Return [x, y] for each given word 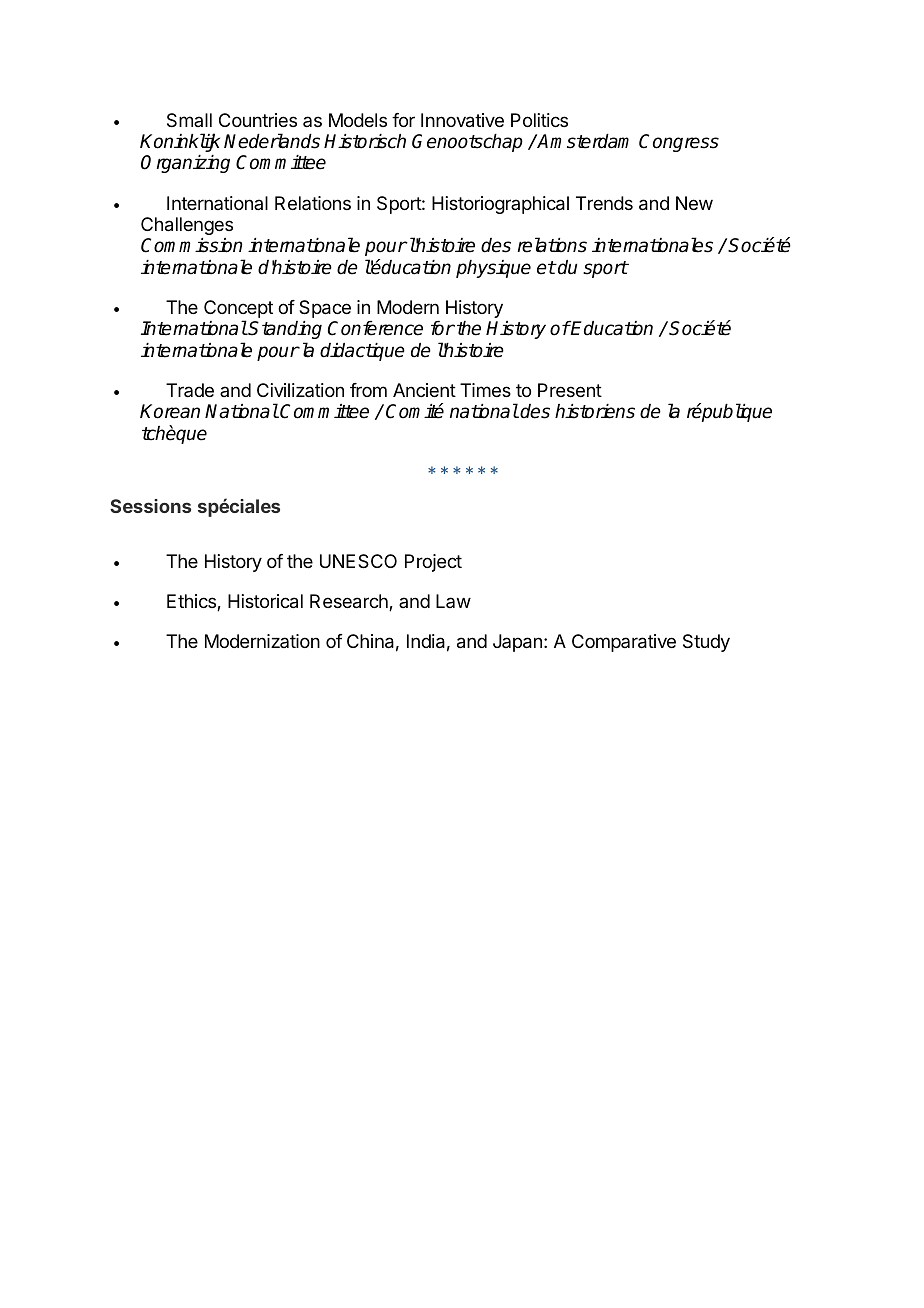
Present [570, 390]
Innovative [462, 120]
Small [189, 120]
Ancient [424, 390]
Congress [679, 143]
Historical [265, 601]
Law [453, 601]
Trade [190, 390]
